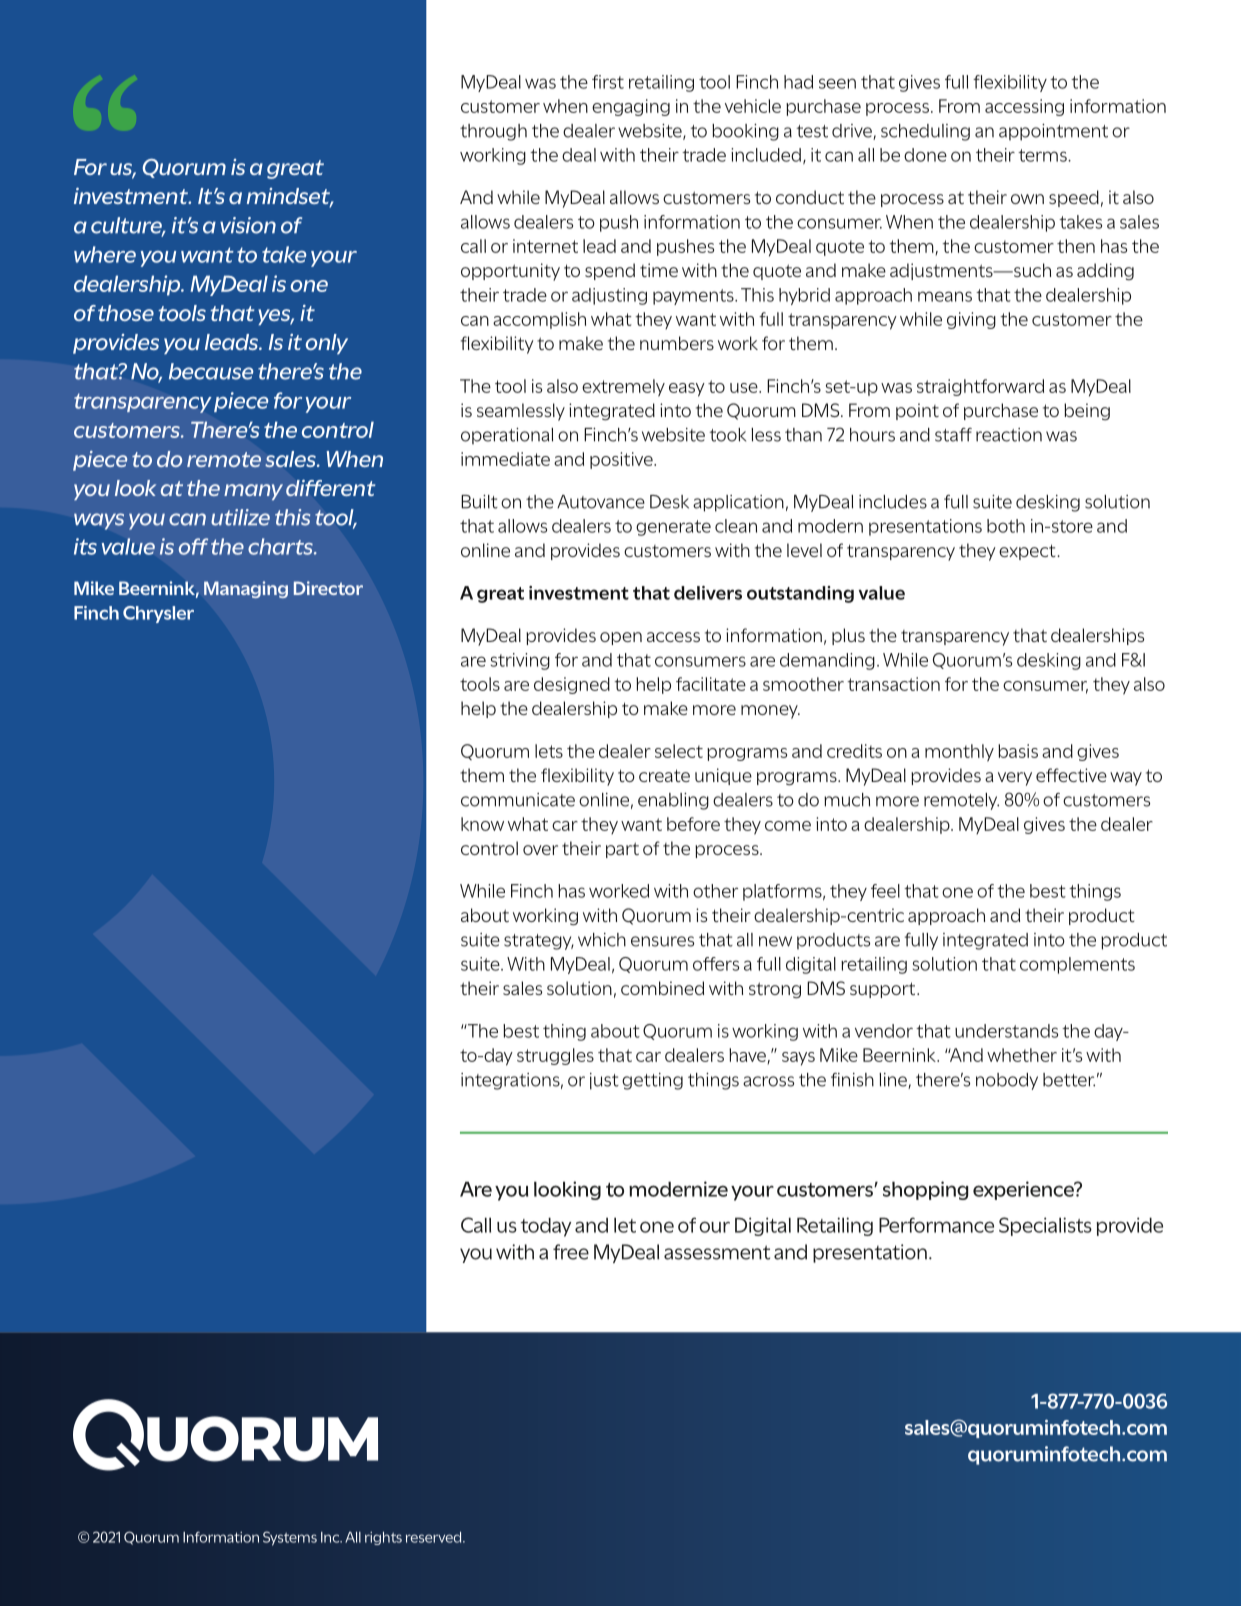 This screenshot has width=1241, height=1606. Describe the element at coordinates (248, 225) in the screenshot. I see `vision` at that location.
